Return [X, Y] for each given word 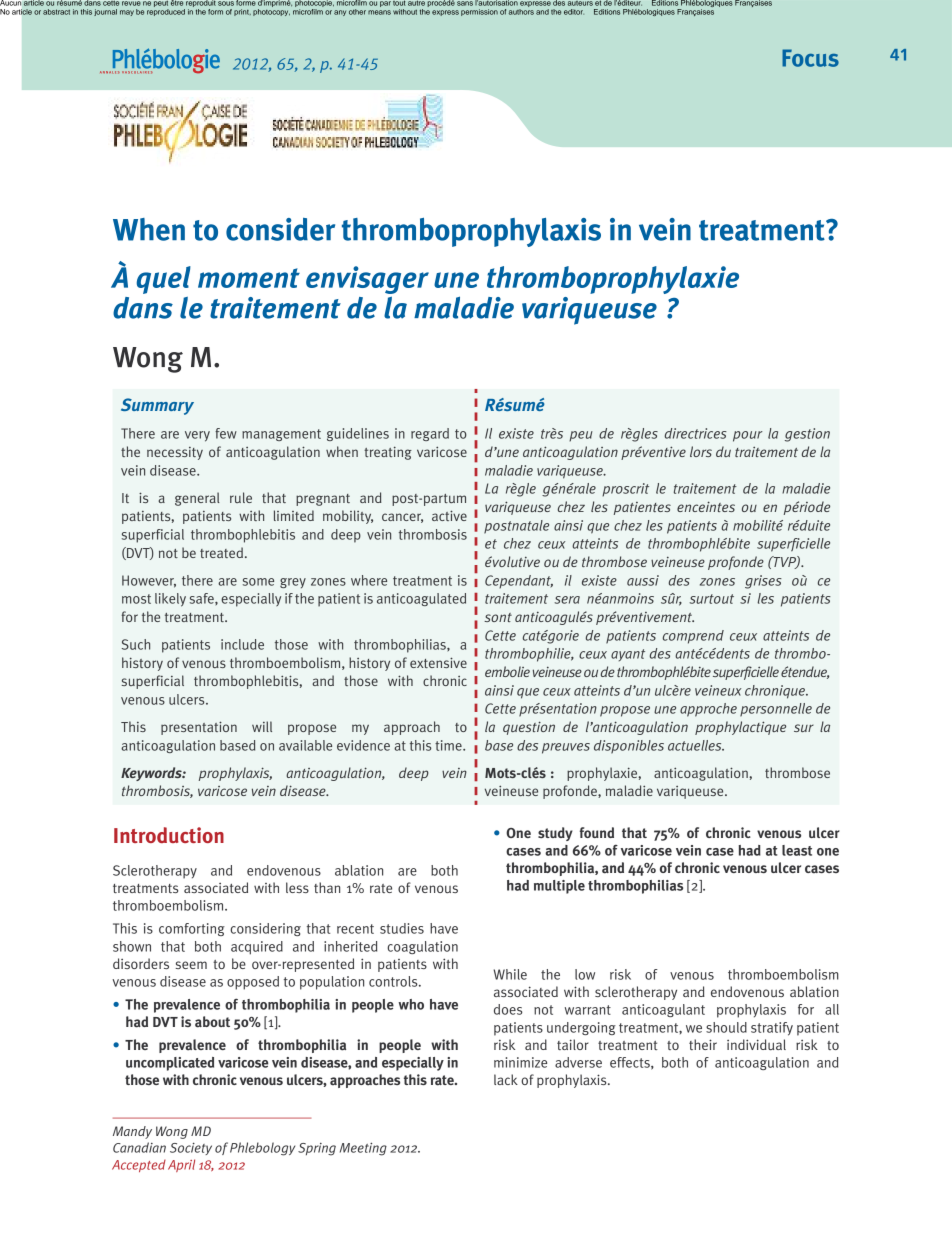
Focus [810, 58]
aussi [643, 580]
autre [416, 3]
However [149, 581]
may [127, 13]
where [369, 580]
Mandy [132, 1132]
